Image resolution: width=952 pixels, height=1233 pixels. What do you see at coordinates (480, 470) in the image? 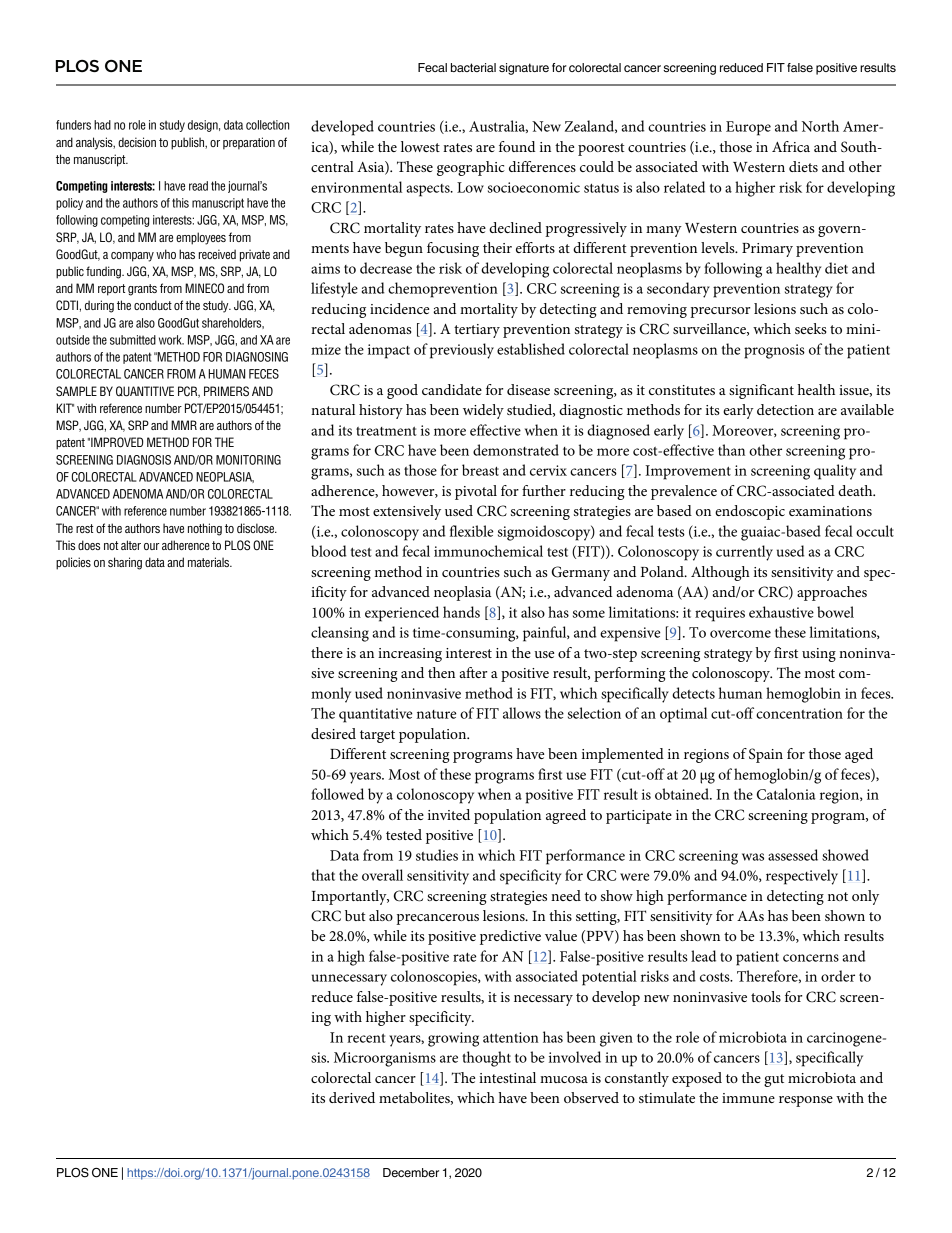
I see `breast` at bounding box center [480, 470].
